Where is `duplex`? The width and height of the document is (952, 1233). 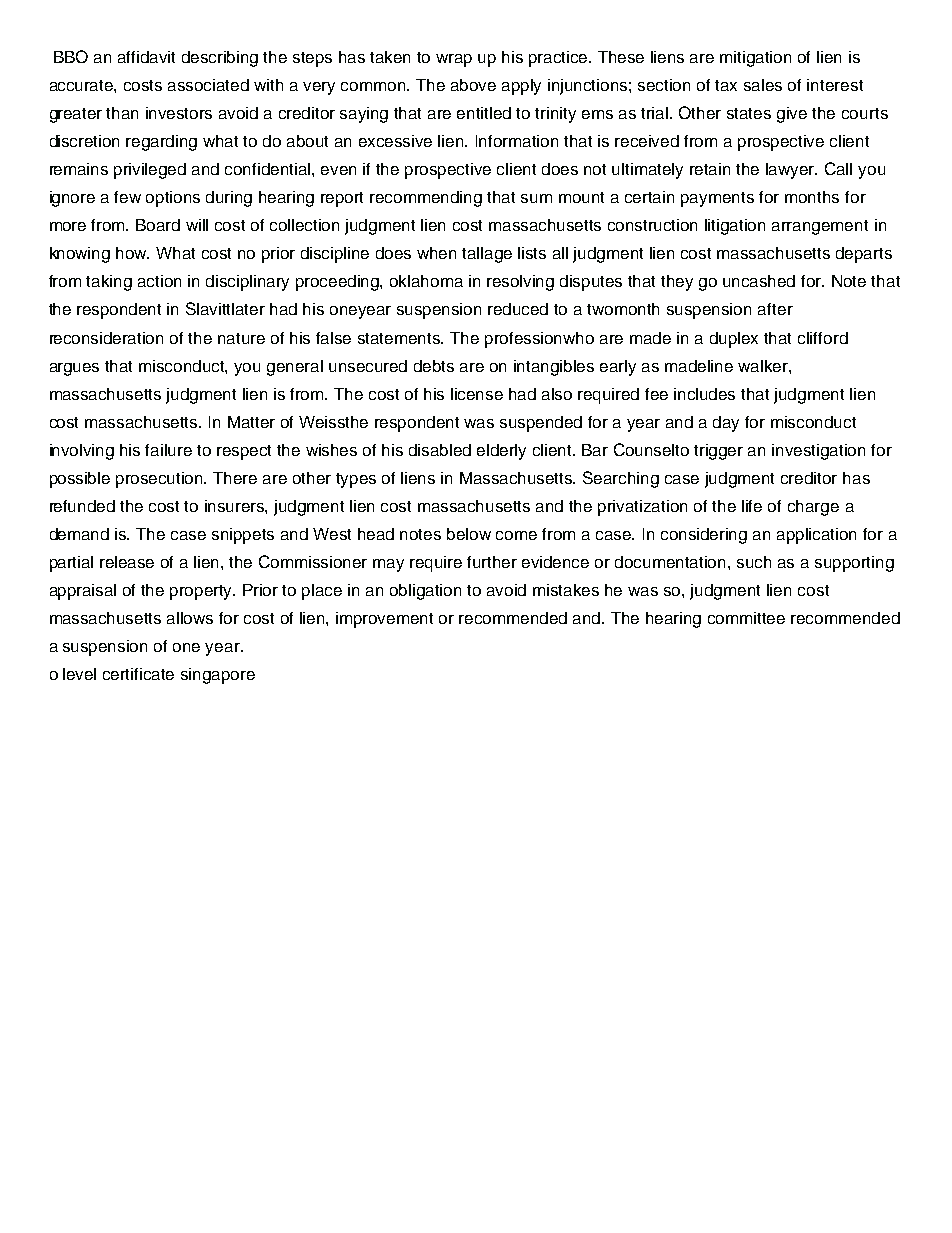 duplex is located at coordinates (734, 340).
